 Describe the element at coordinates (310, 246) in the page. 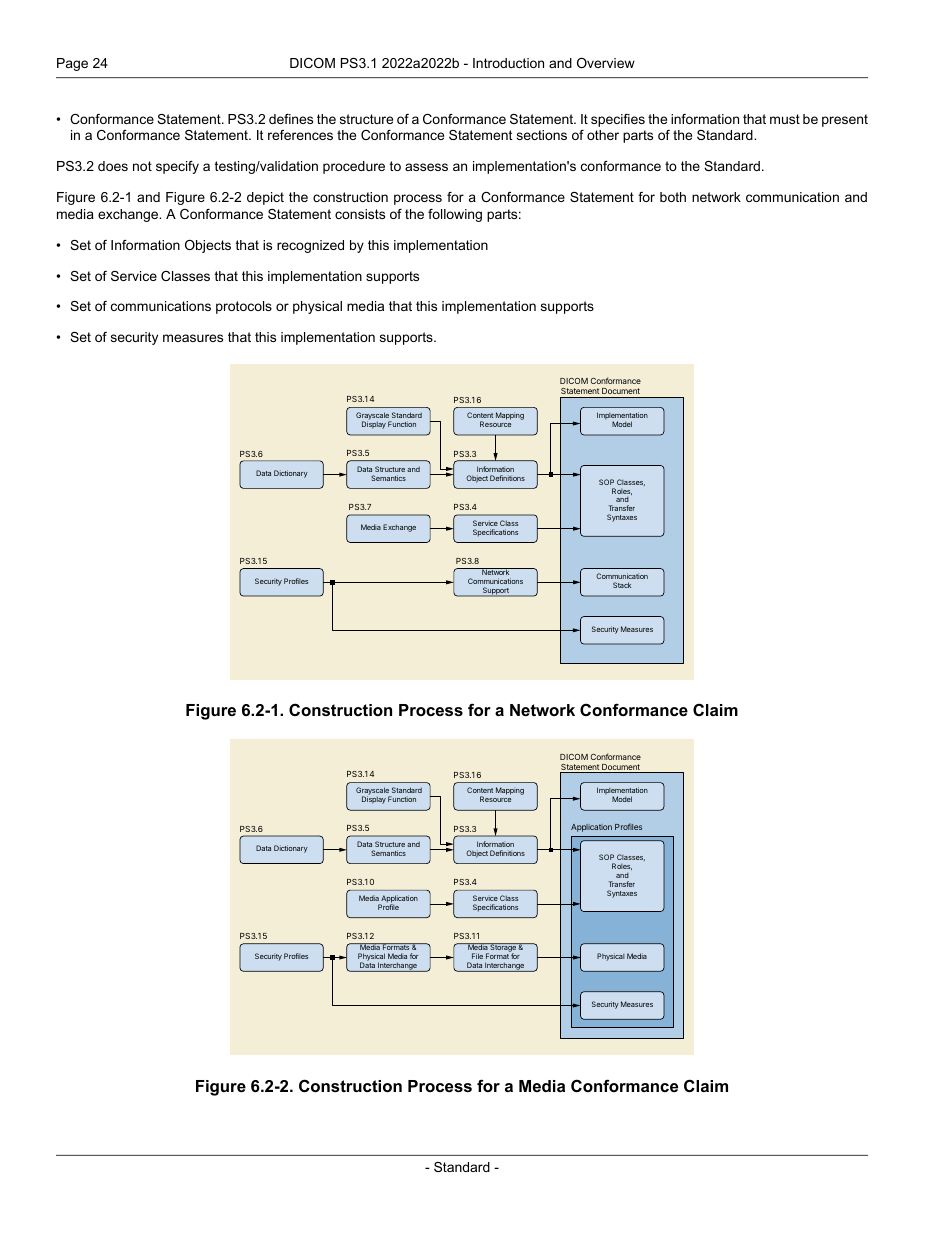

I see `recognized` at that location.
